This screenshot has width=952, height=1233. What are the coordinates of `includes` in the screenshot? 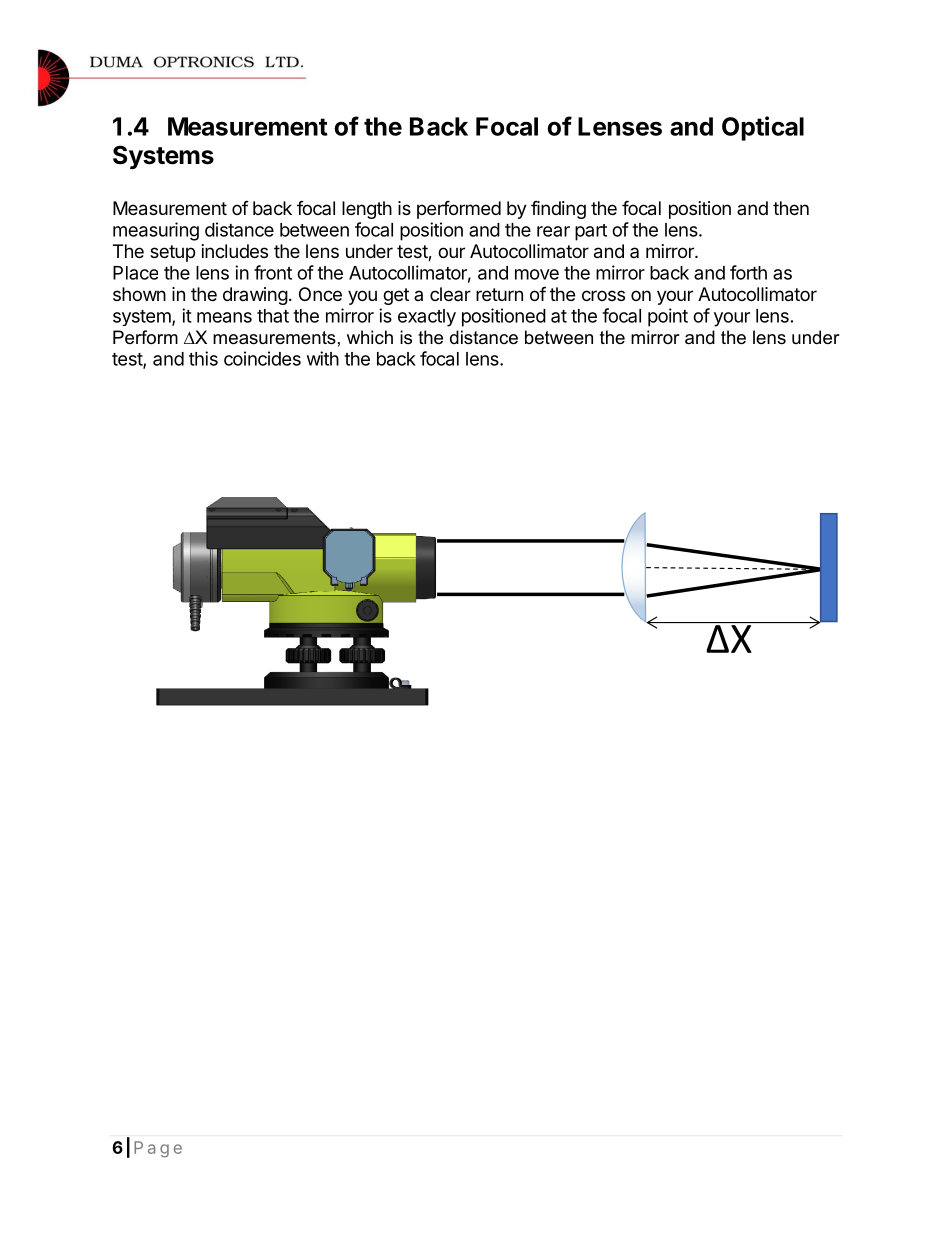 It's located at (235, 251).
